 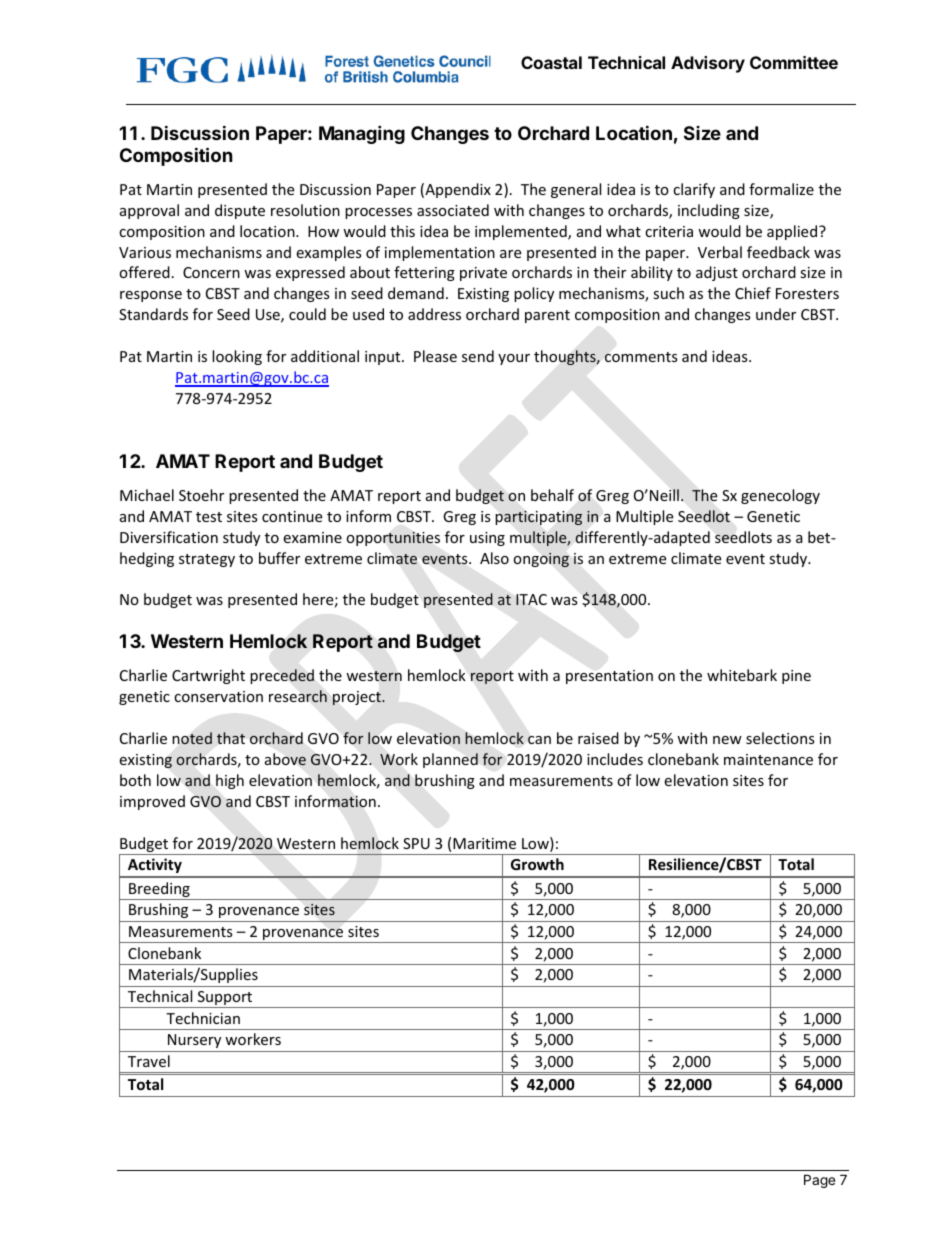 I want to click on maintenance, so click(x=768, y=759).
